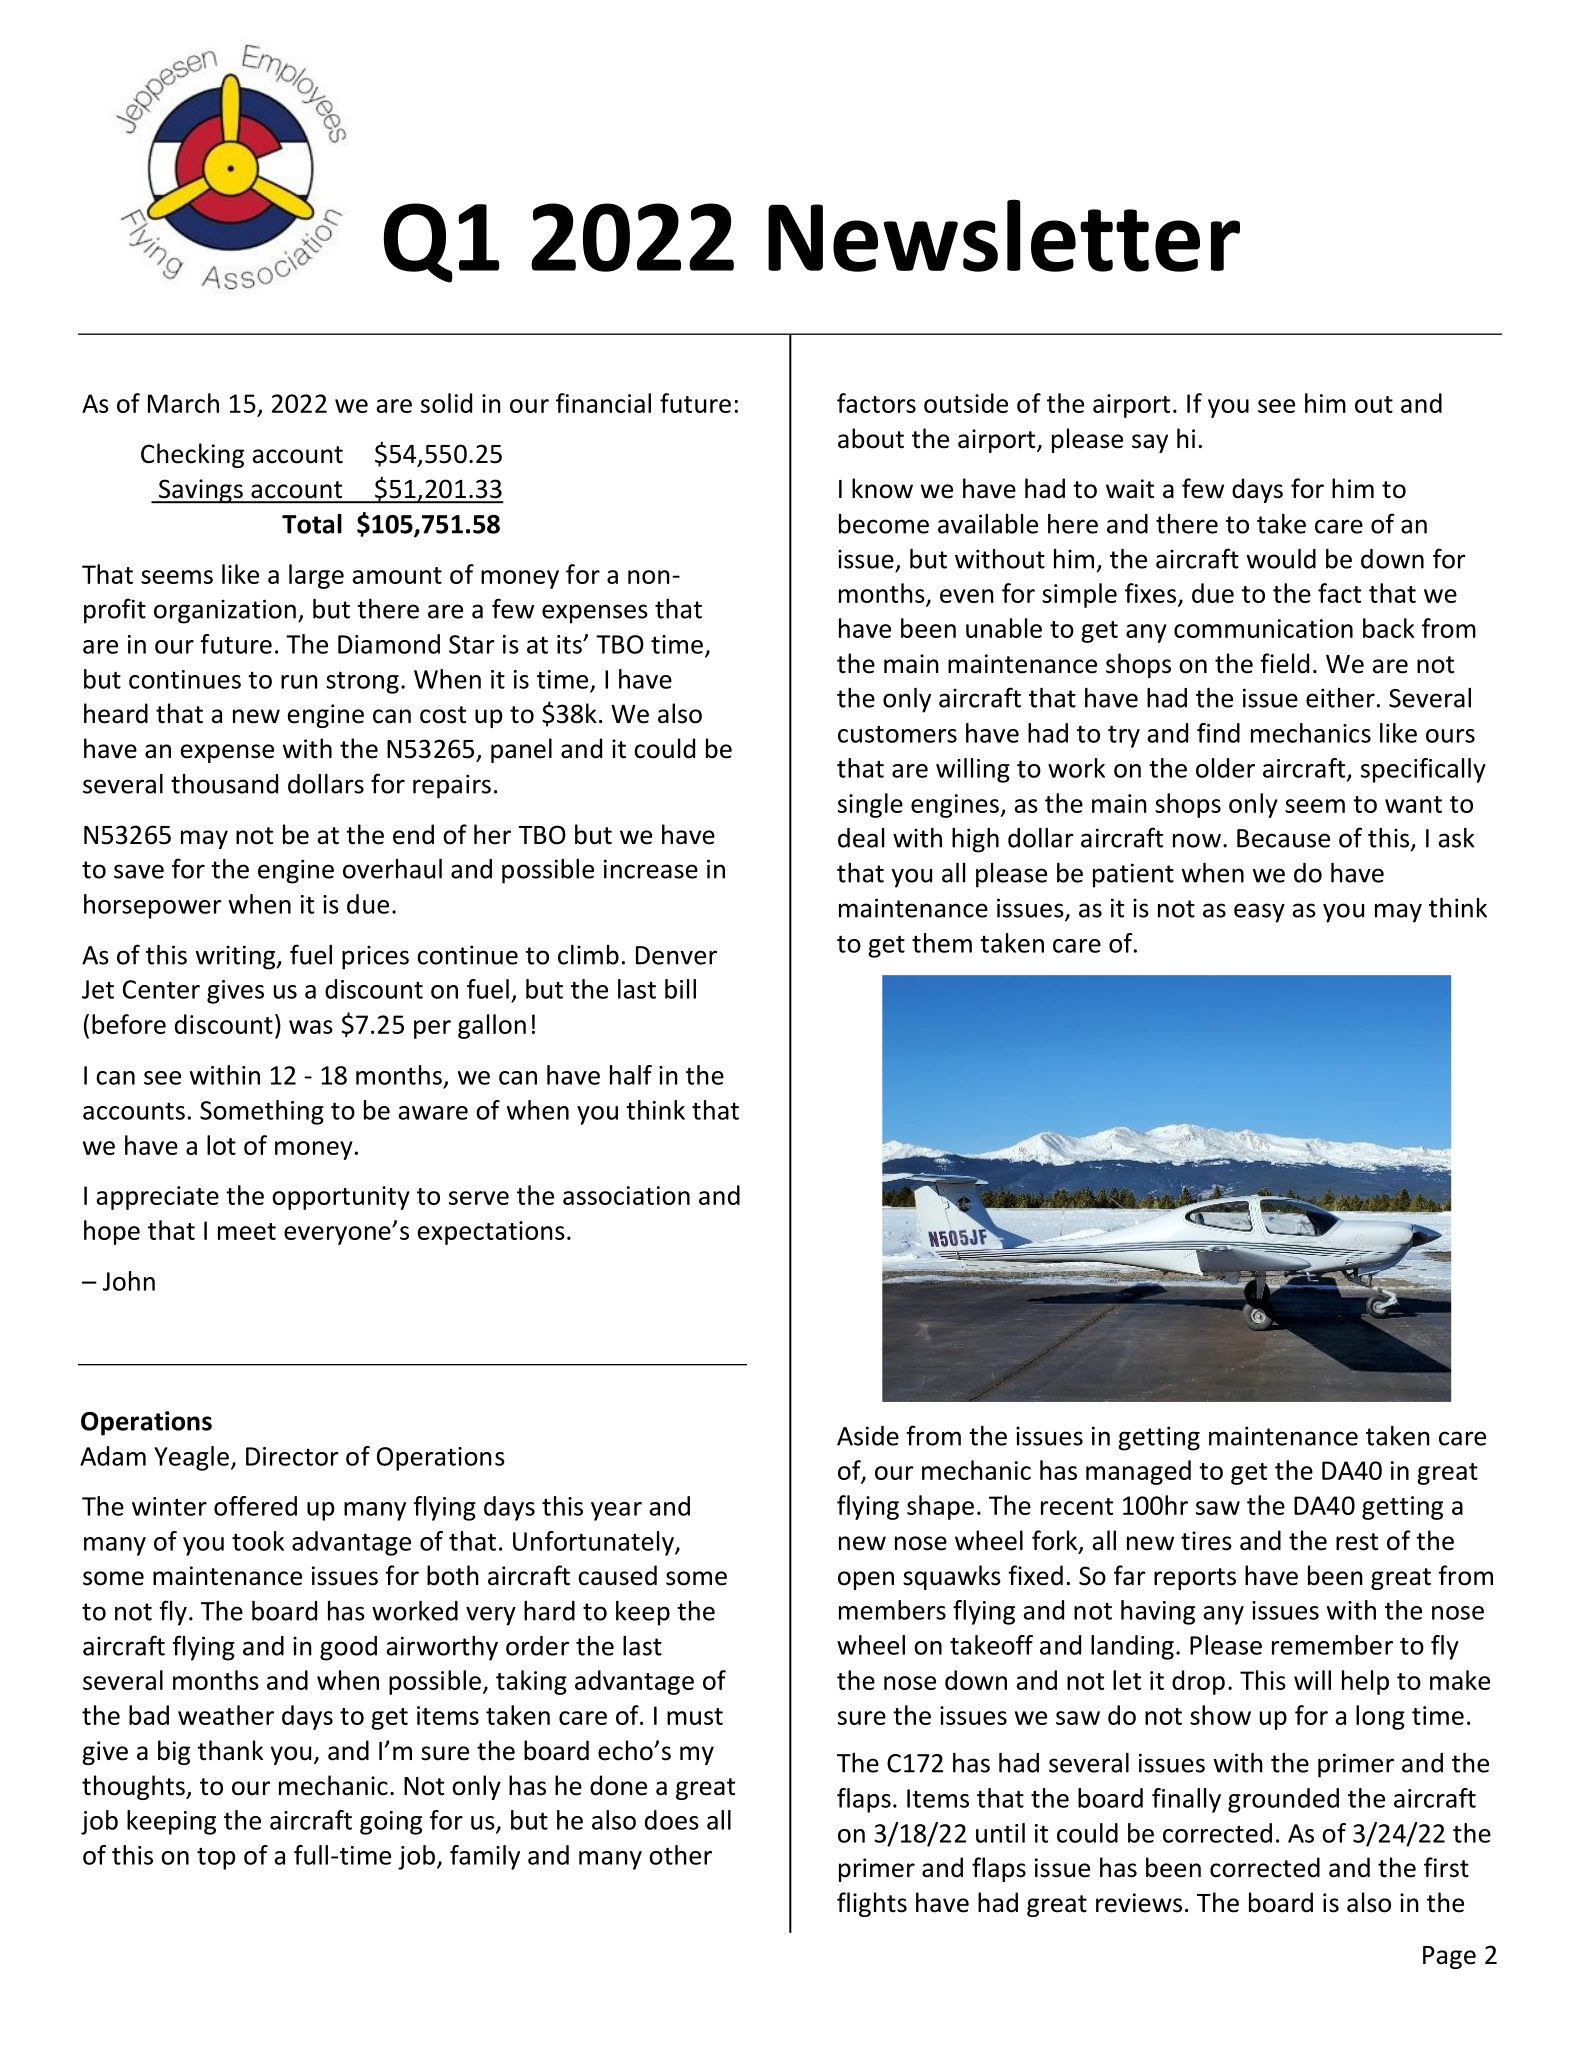 This image has height=2059, width=1591. What do you see at coordinates (216, 1859) in the image?
I see `top` at bounding box center [216, 1859].
